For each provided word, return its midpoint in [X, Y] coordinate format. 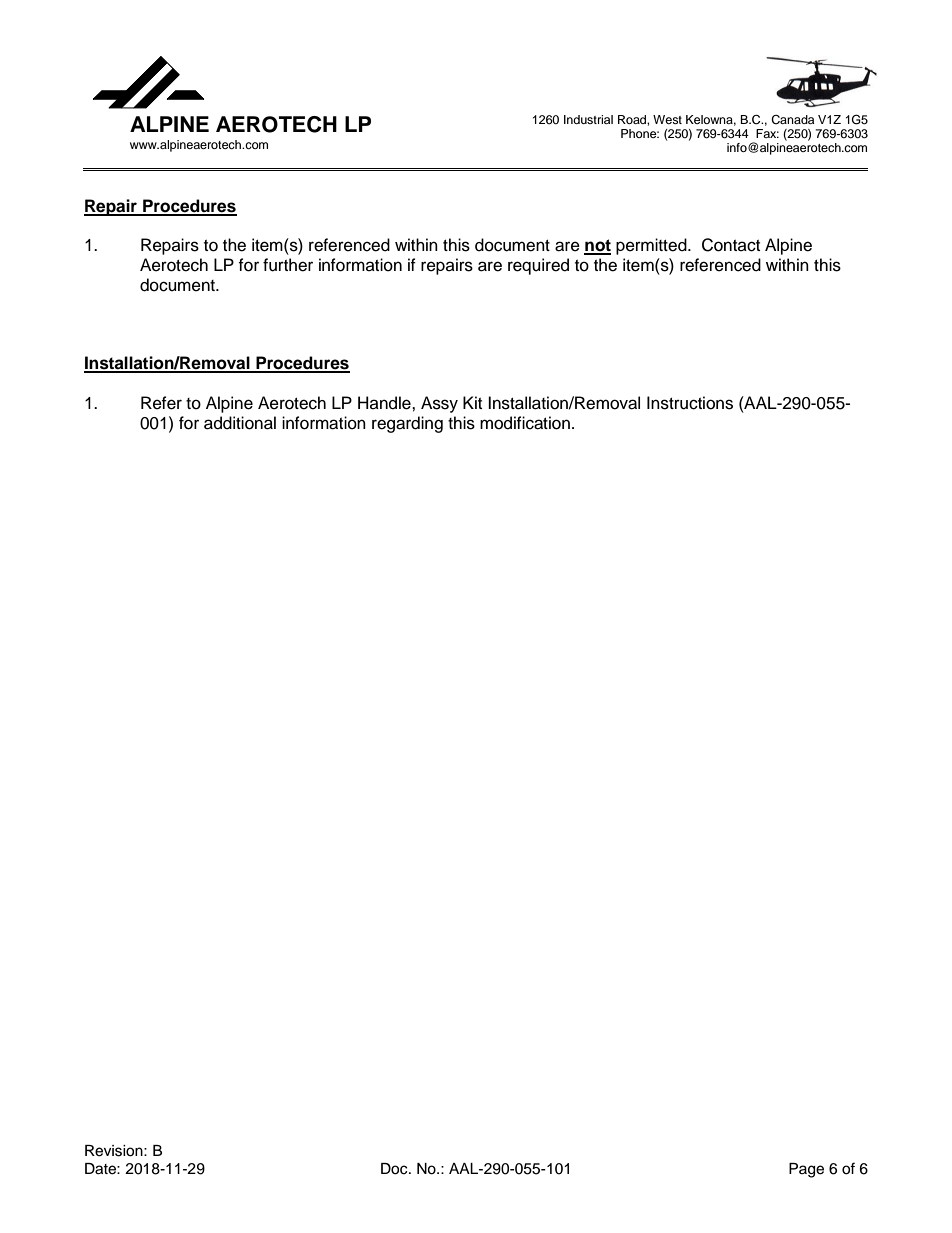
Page [806, 1170]
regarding [407, 424]
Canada [792, 120]
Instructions [690, 403]
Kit [472, 402]
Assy [439, 404]
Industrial [588, 119]
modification [525, 423]
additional [240, 423]
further [288, 265]
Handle [385, 403]
